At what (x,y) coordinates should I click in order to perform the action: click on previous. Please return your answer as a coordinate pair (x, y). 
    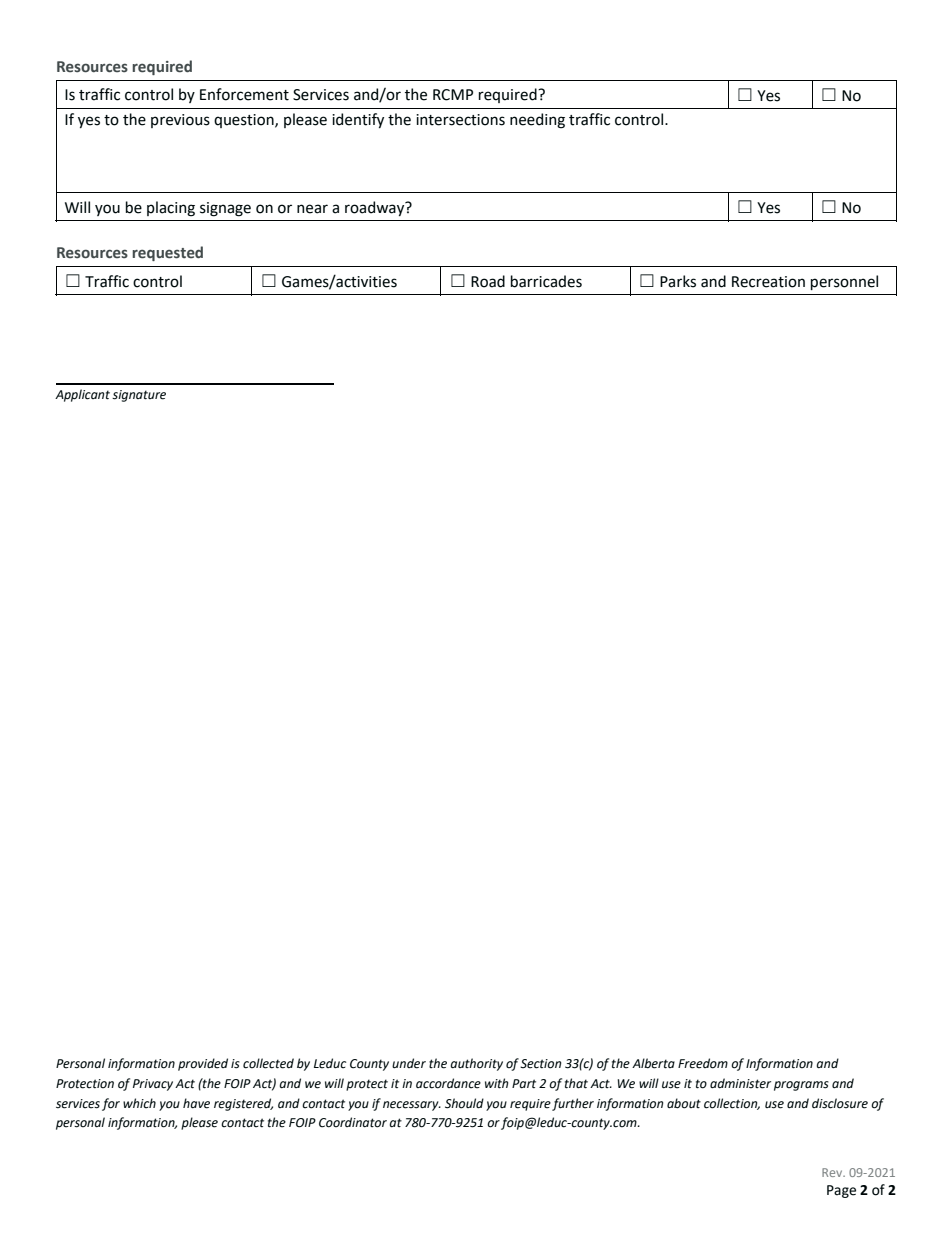
    Looking at the image, I should click on (180, 121).
